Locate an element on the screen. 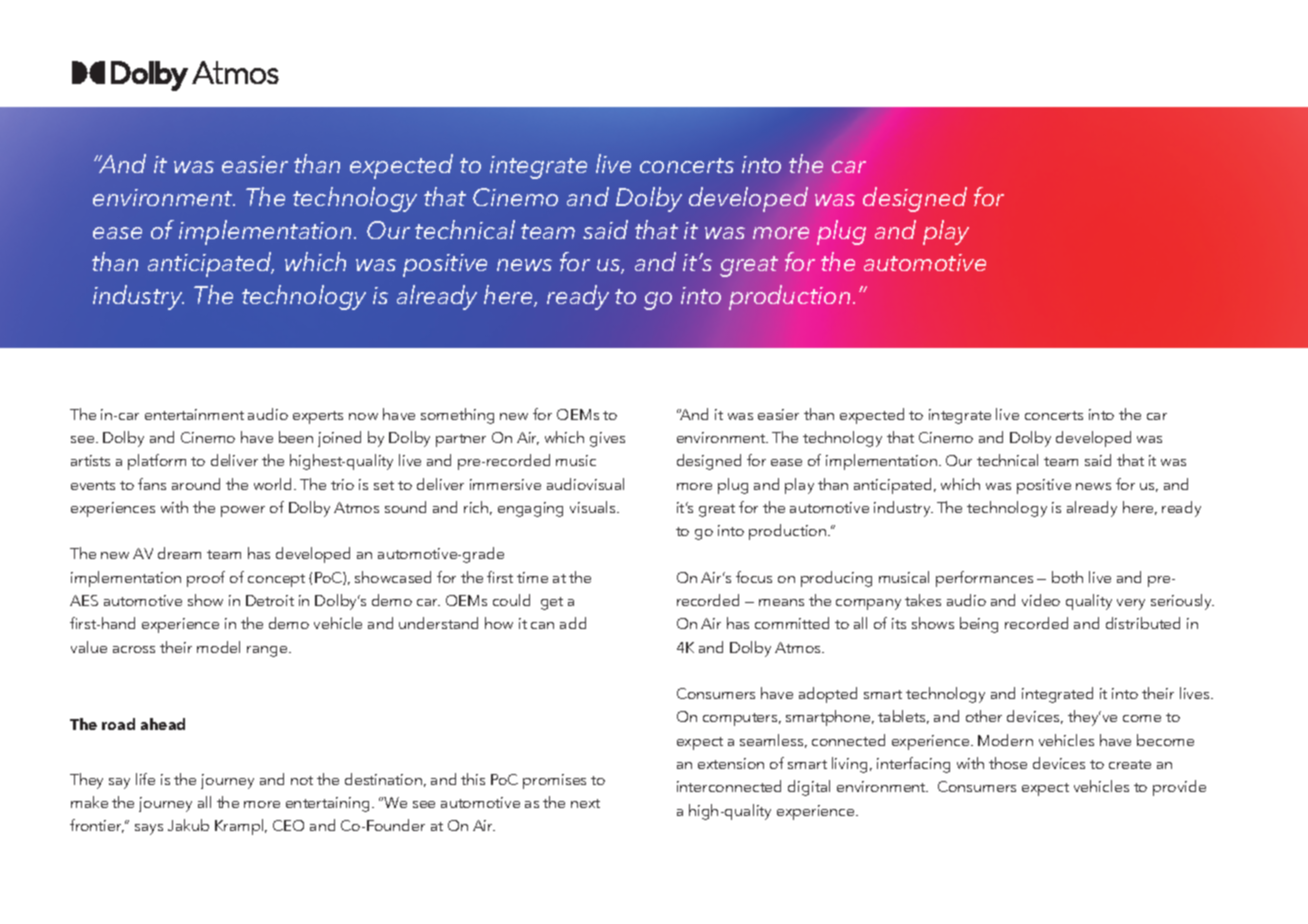 This screenshot has height=924, width=1308. entertainment is located at coordinates (194, 414).
